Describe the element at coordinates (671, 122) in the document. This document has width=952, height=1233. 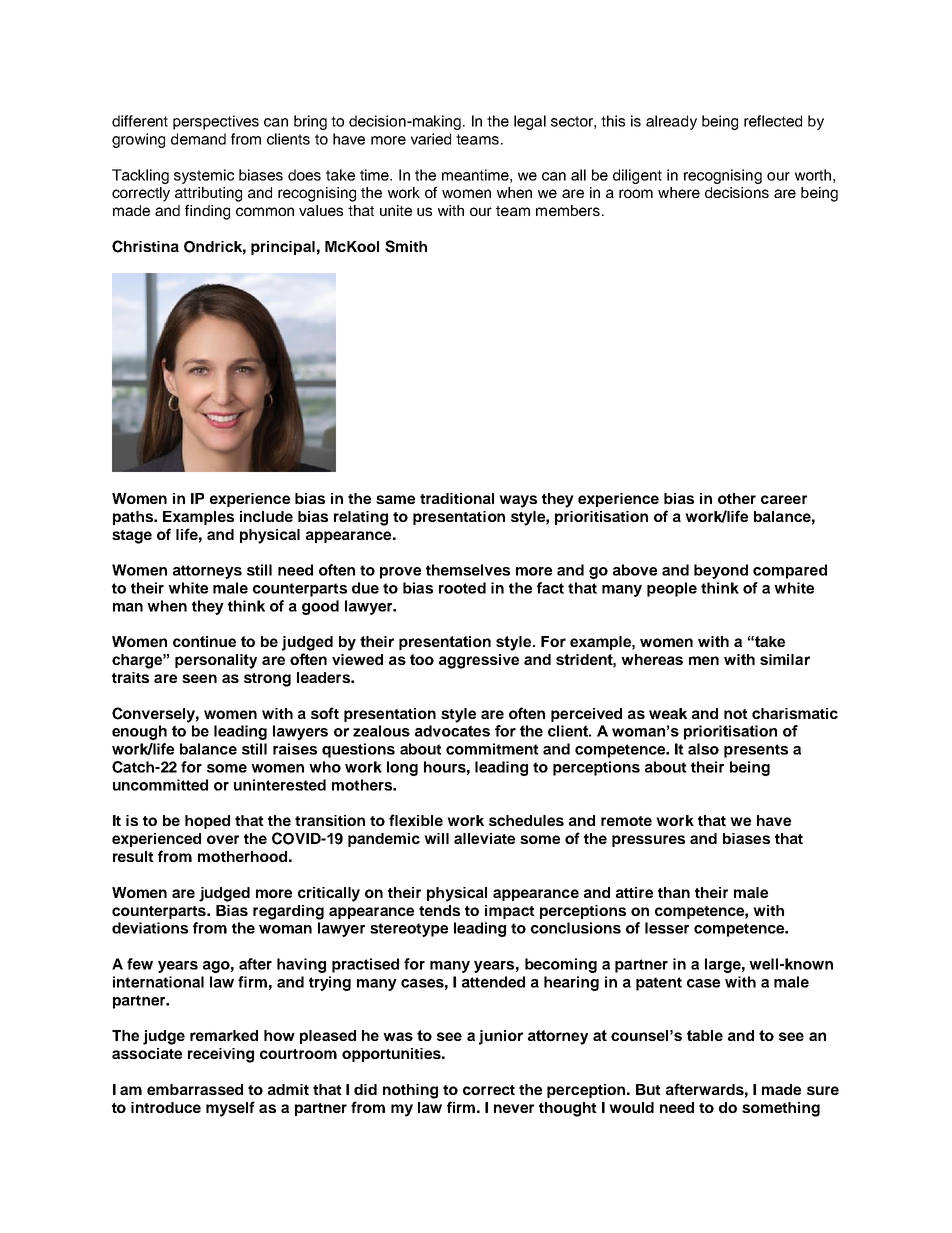
I see `already` at that location.
